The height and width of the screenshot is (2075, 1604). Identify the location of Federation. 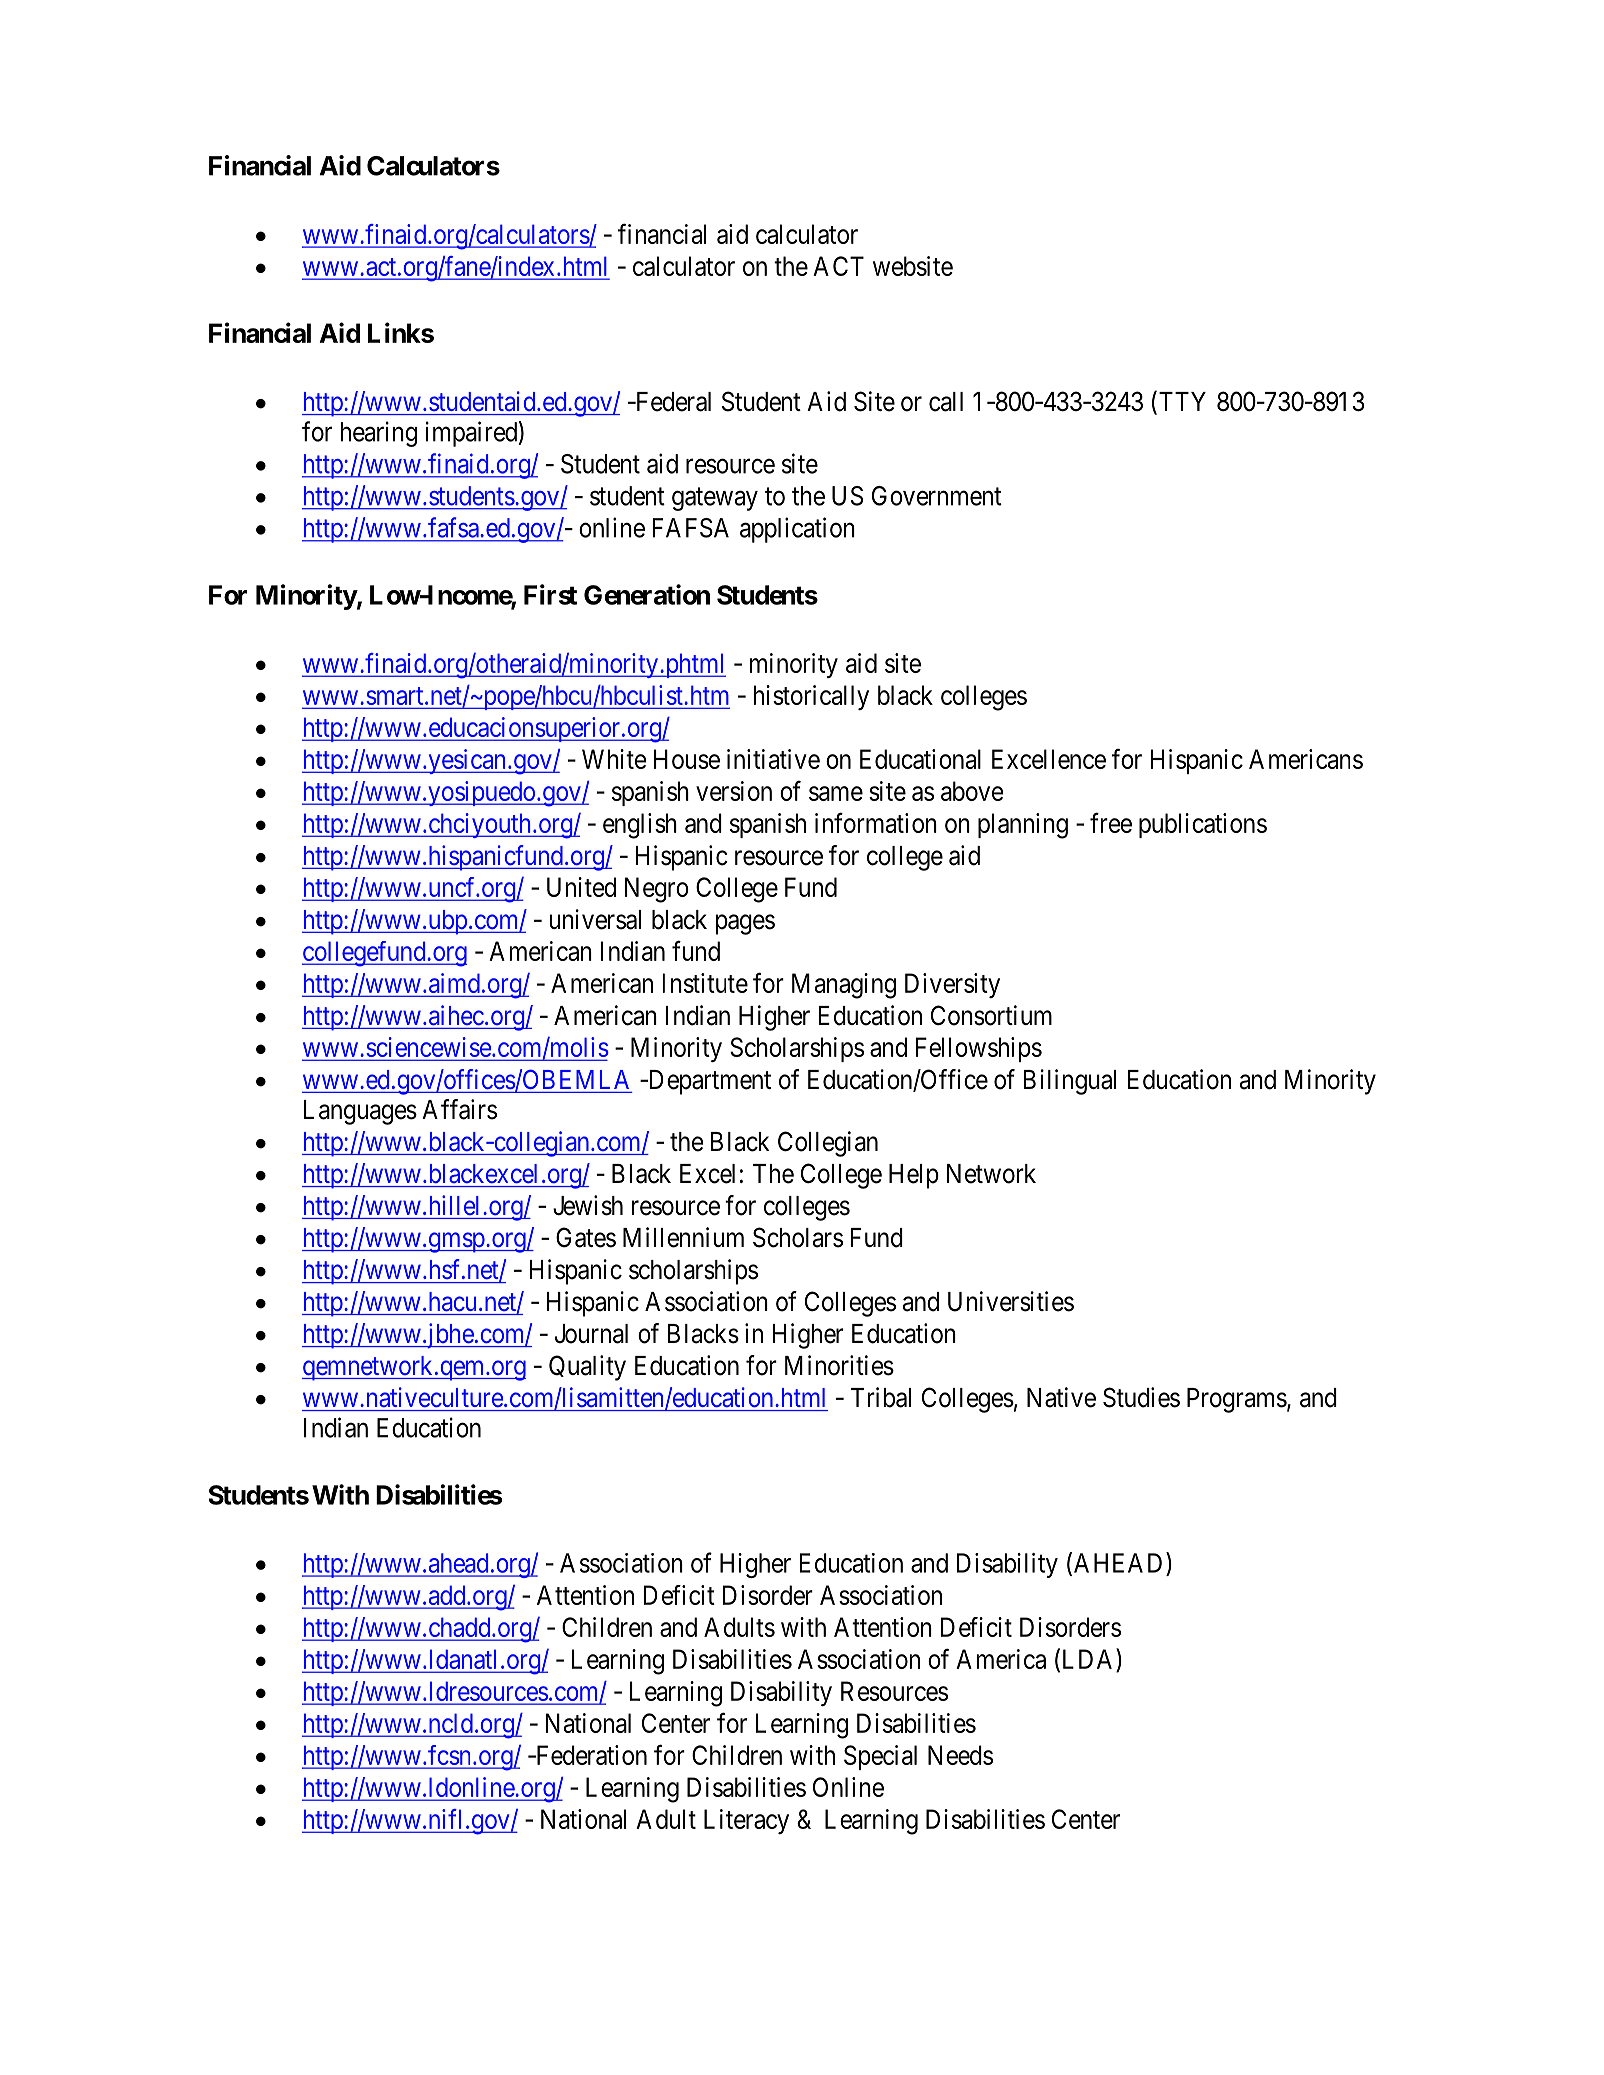
(590, 1755).
